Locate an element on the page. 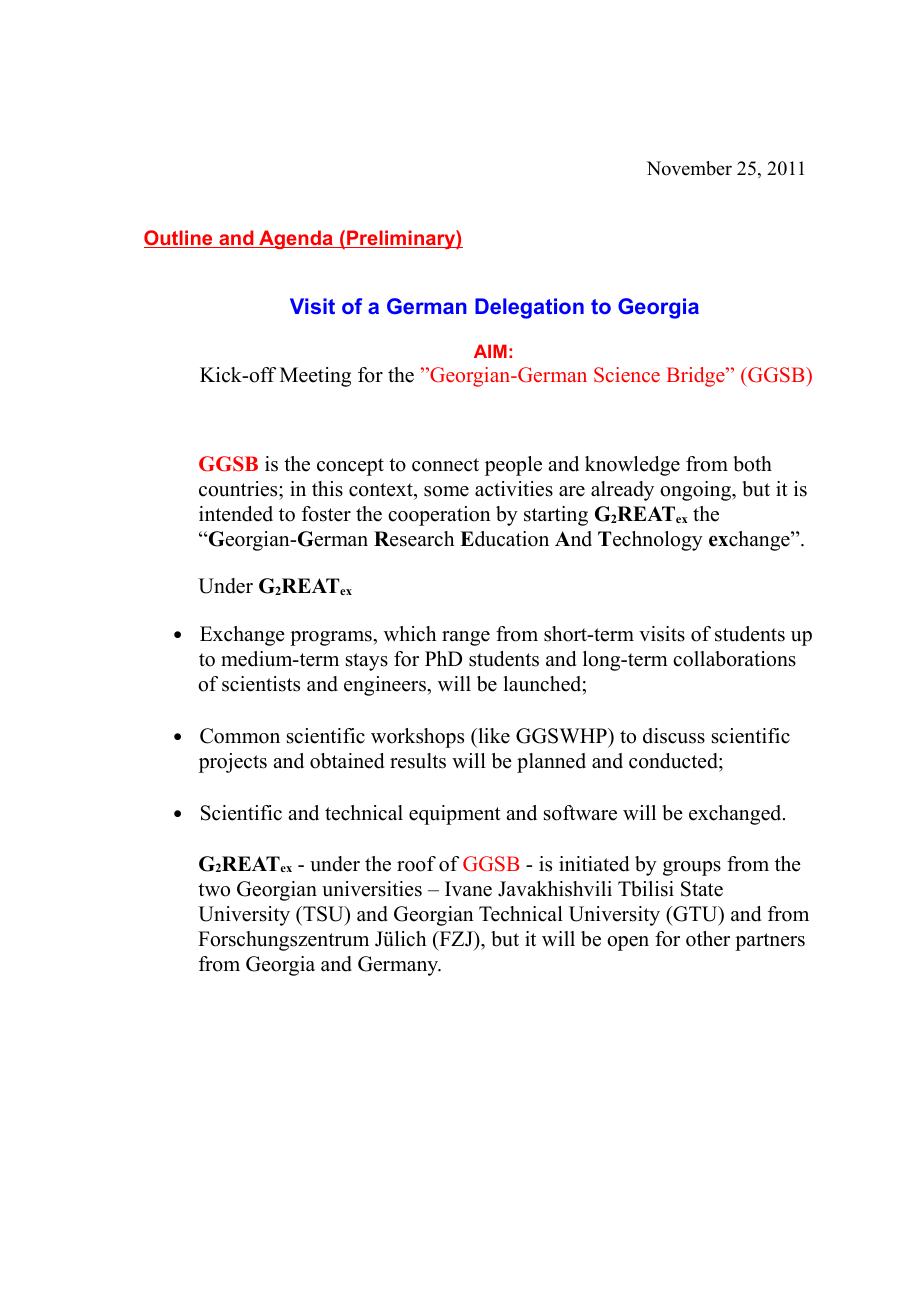  intended is located at coordinates (236, 514).
